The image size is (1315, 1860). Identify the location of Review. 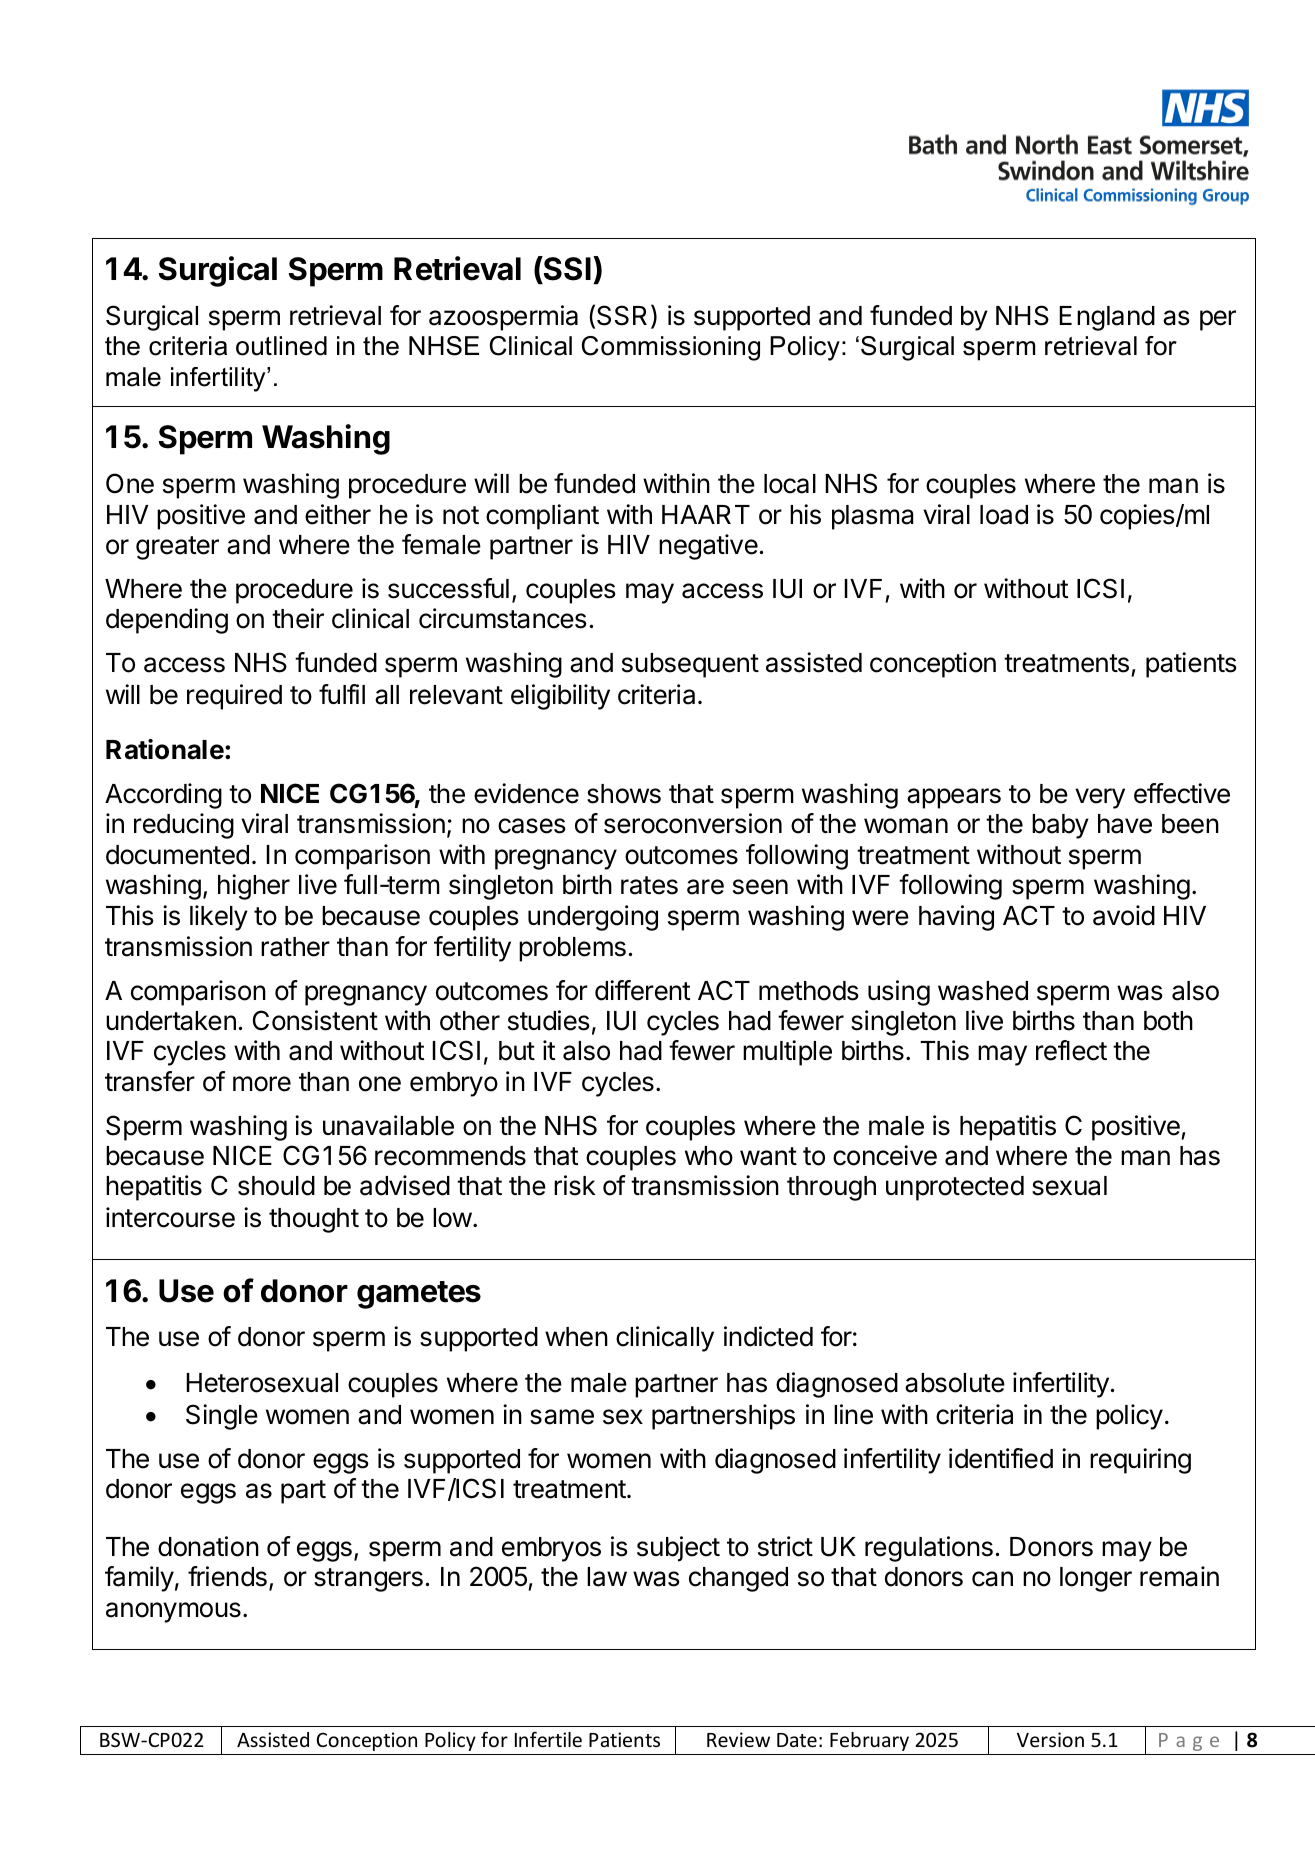
(738, 1739).
